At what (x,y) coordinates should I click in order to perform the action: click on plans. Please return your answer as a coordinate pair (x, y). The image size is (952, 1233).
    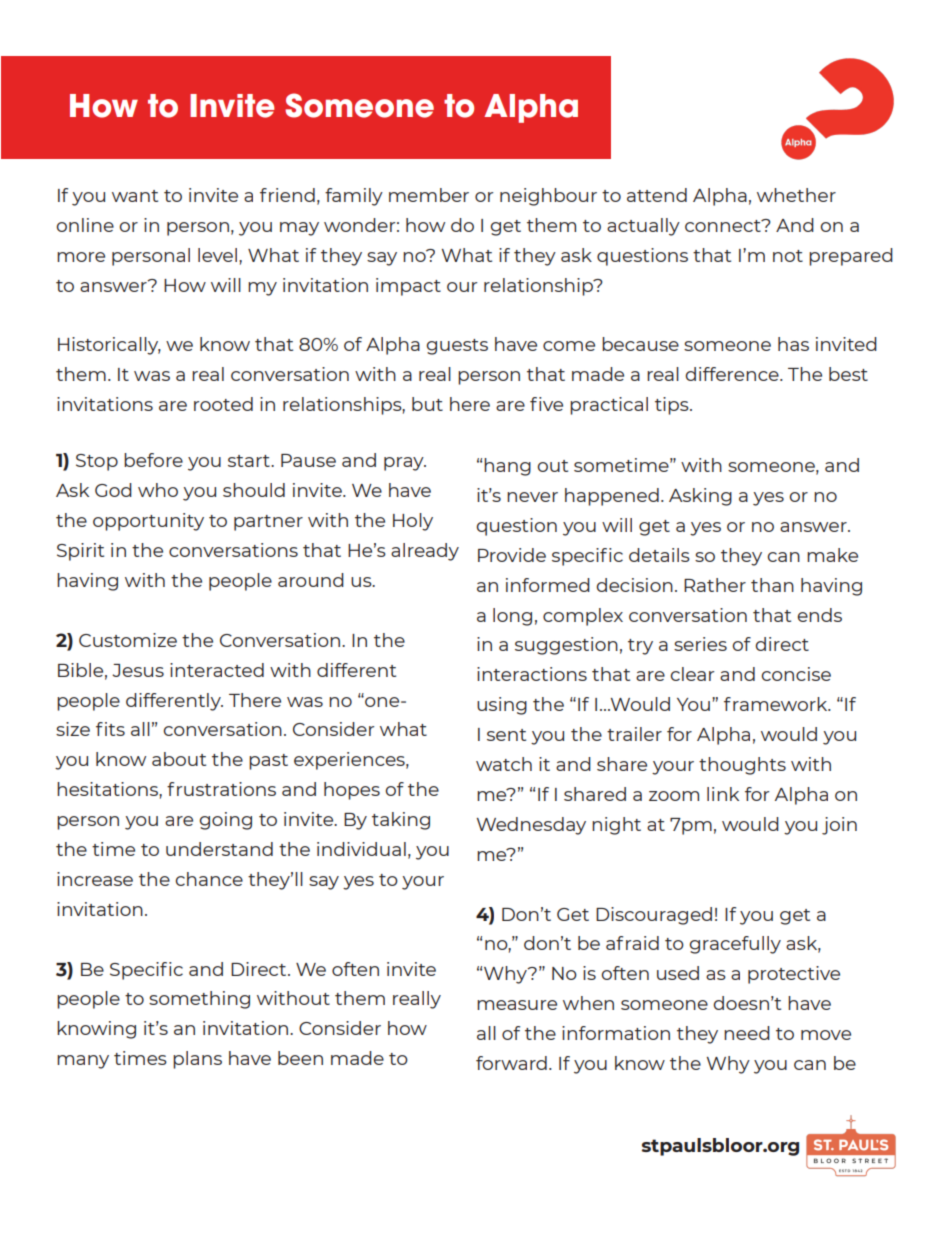
    Looking at the image, I should click on (197, 1060).
